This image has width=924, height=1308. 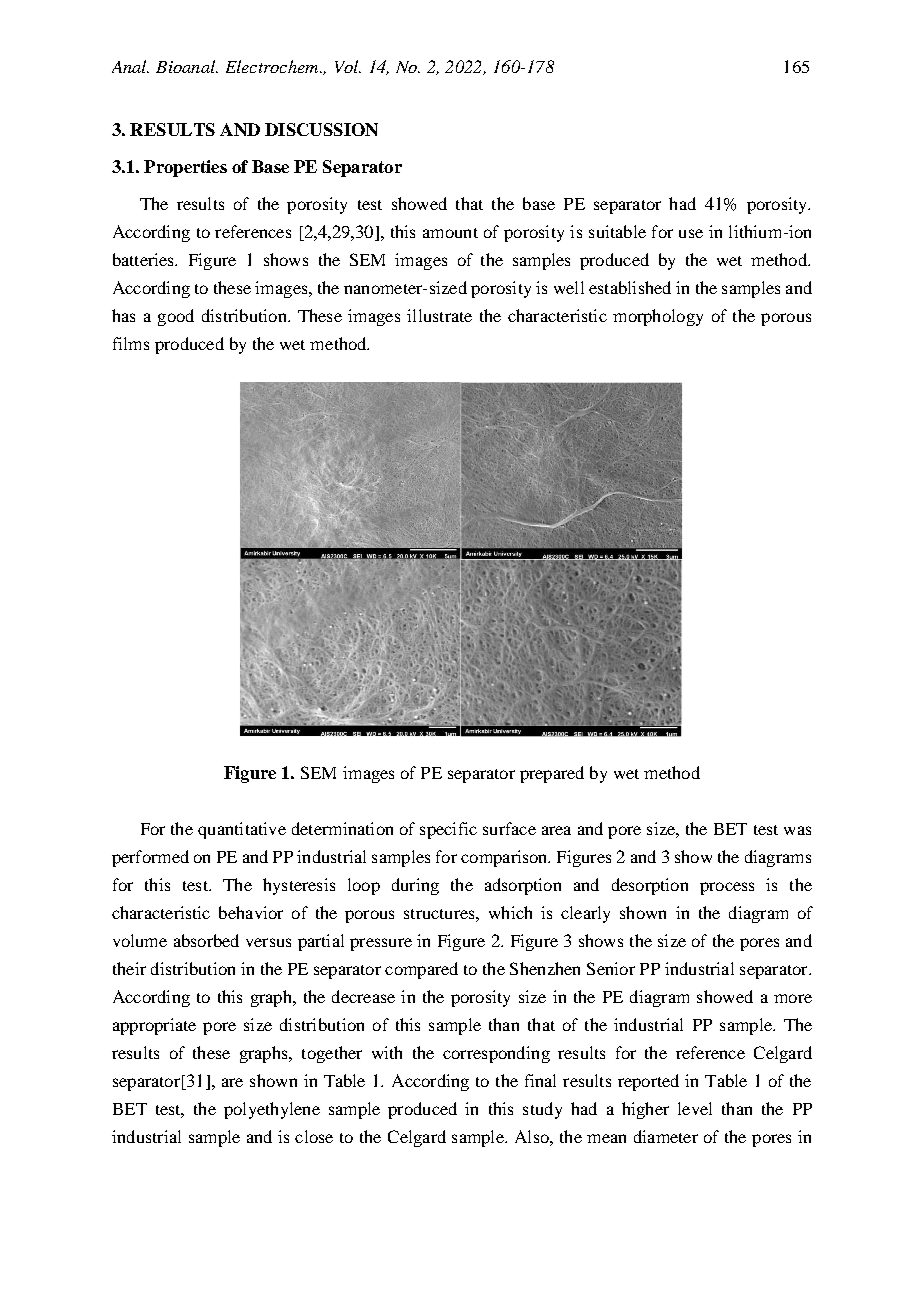 What do you see at coordinates (272, 1110) in the image?
I see `polyethylene` at bounding box center [272, 1110].
